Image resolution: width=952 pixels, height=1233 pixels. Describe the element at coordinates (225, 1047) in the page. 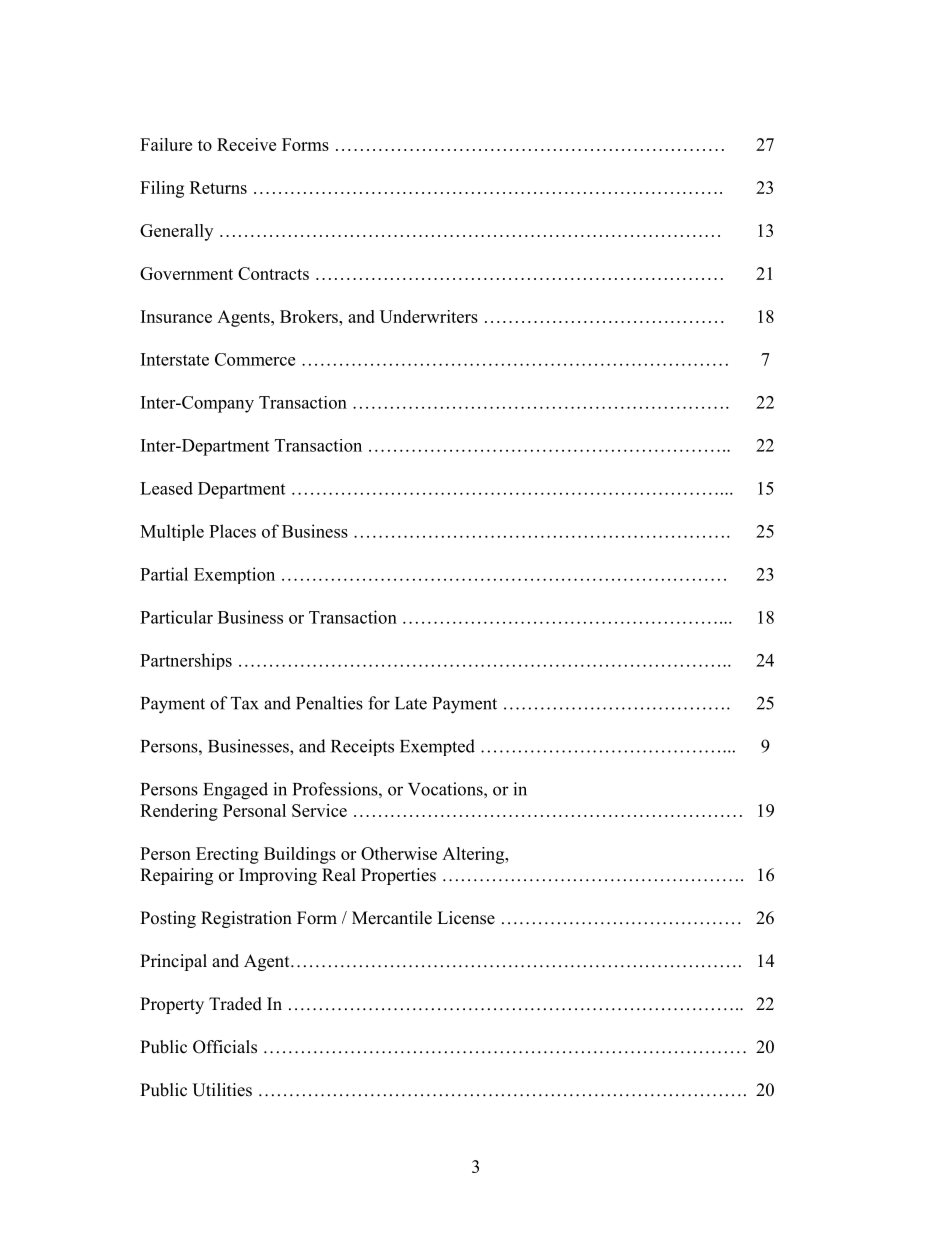

I see `Officials` at that location.
